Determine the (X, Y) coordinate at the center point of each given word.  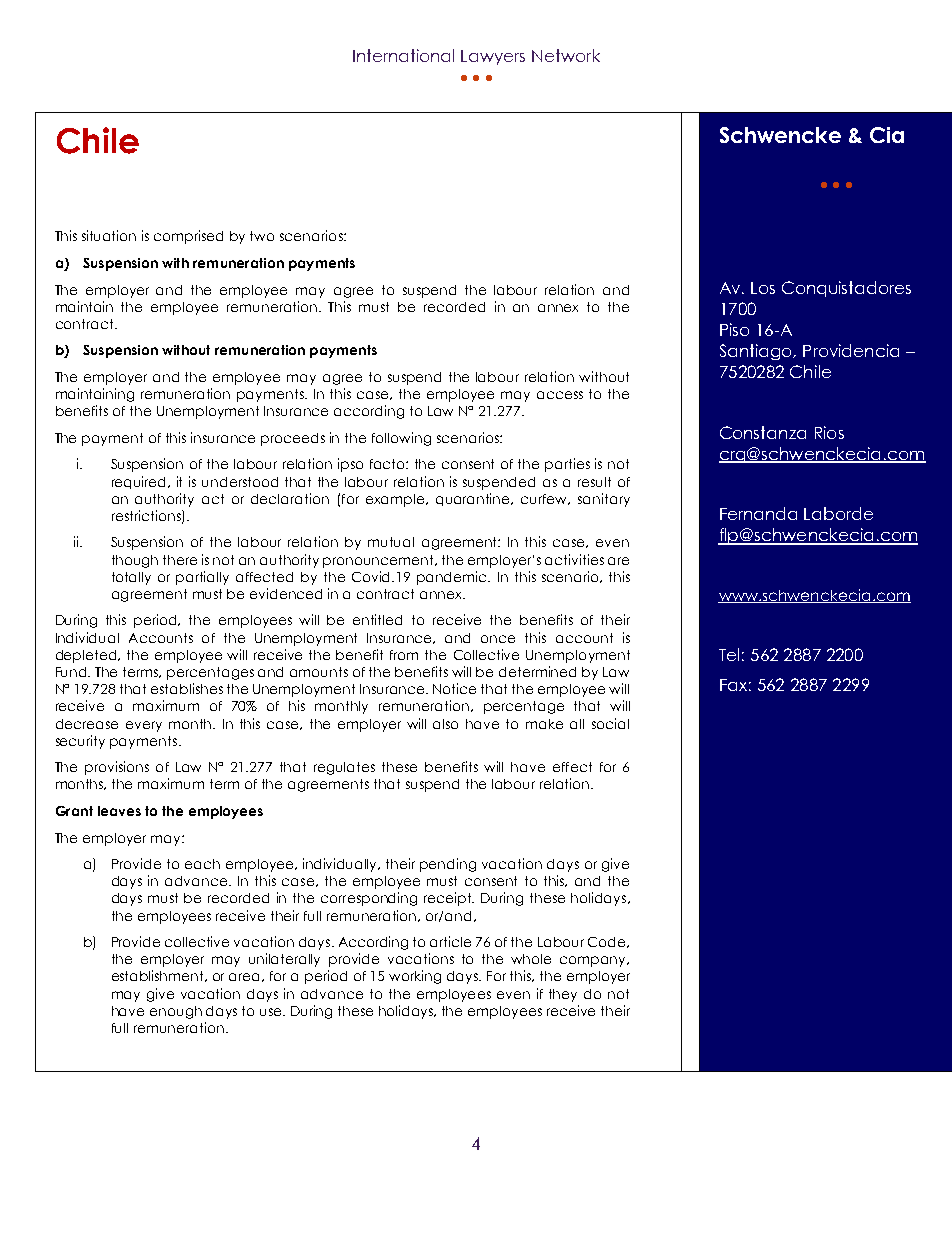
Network (566, 55)
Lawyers (493, 57)
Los (763, 288)
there (180, 560)
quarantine (474, 499)
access (560, 395)
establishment (159, 976)
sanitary (604, 500)
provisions (117, 768)
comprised (188, 237)
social (610, 723)
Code (608, 942)
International (403, 55)
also (445, 724)
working (415, 977)
